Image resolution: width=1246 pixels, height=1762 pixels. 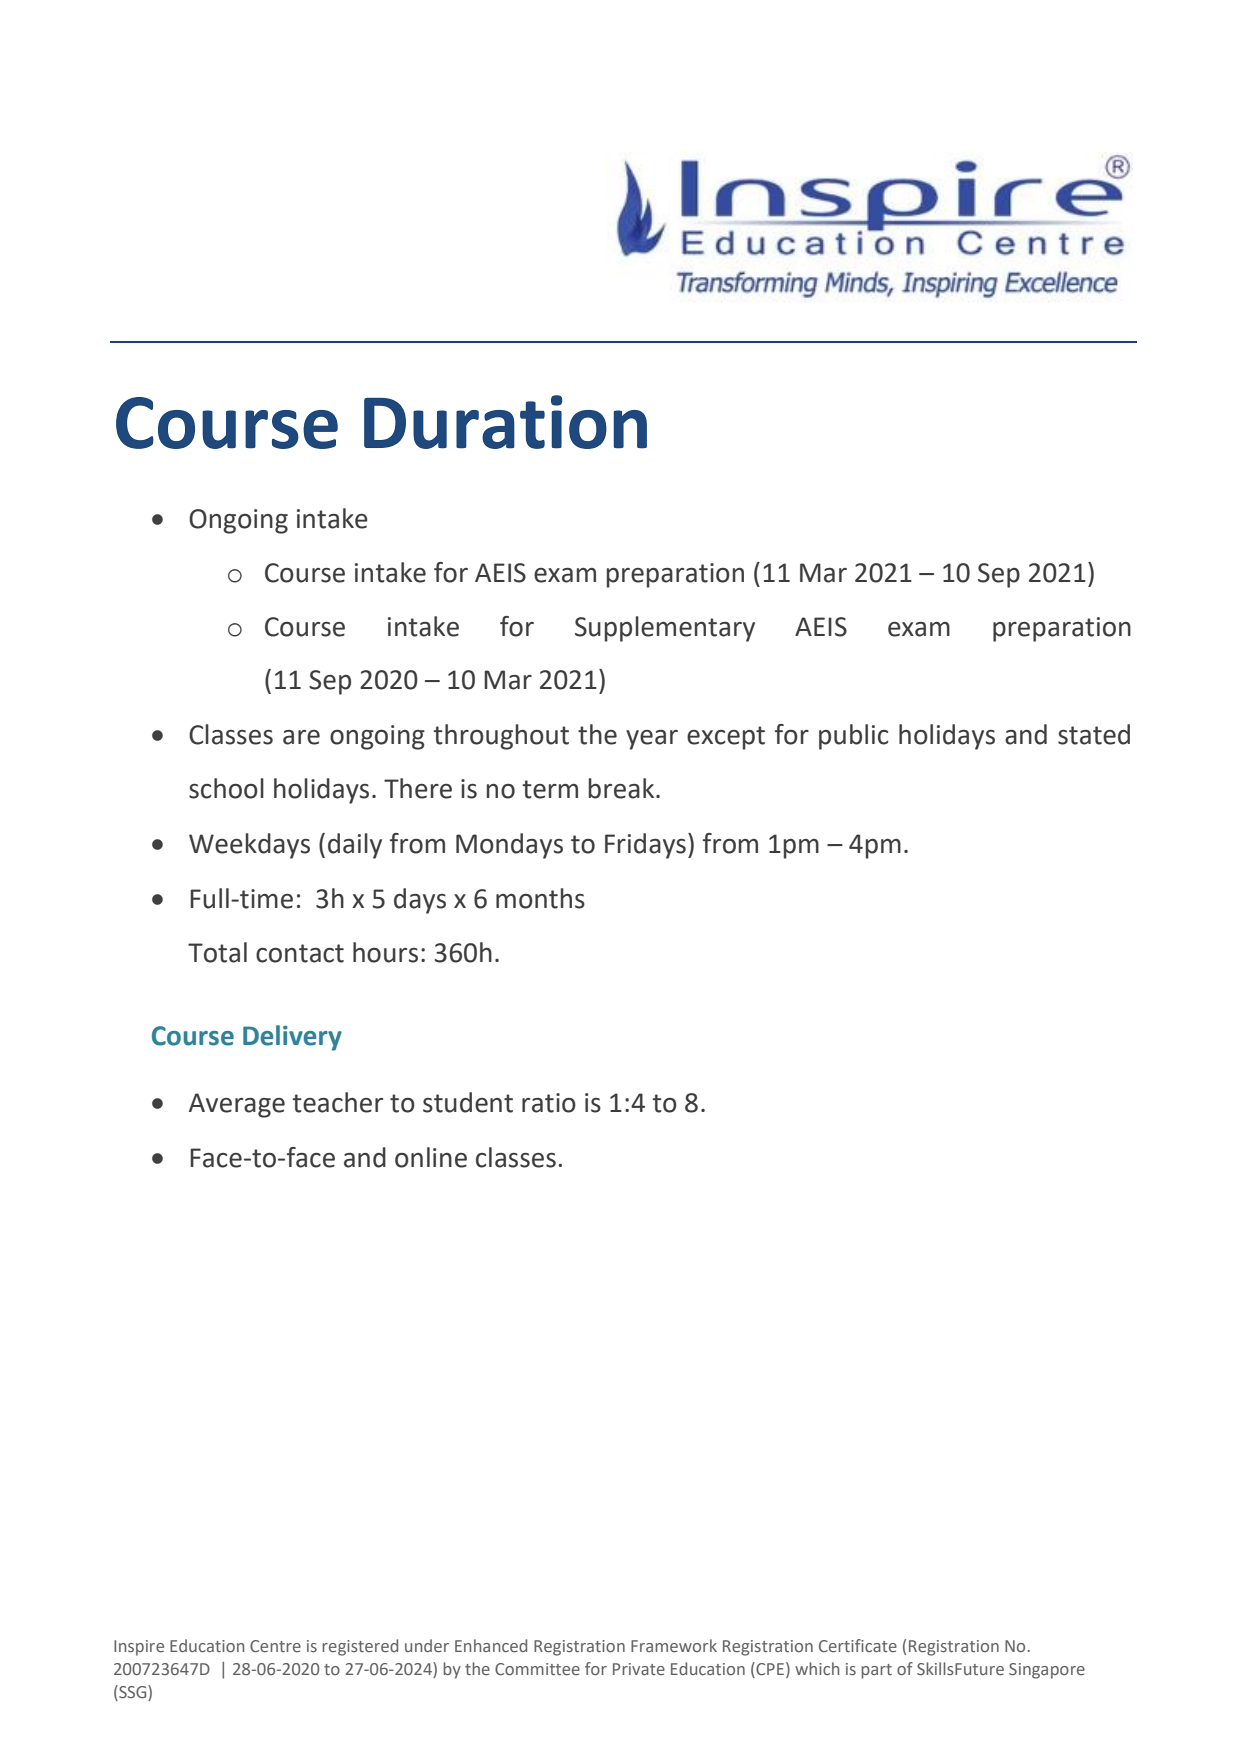 What do you see at coordinates (237, 1105) in the screenshot?
I see `Average` at bounding box center [237, 1105].
